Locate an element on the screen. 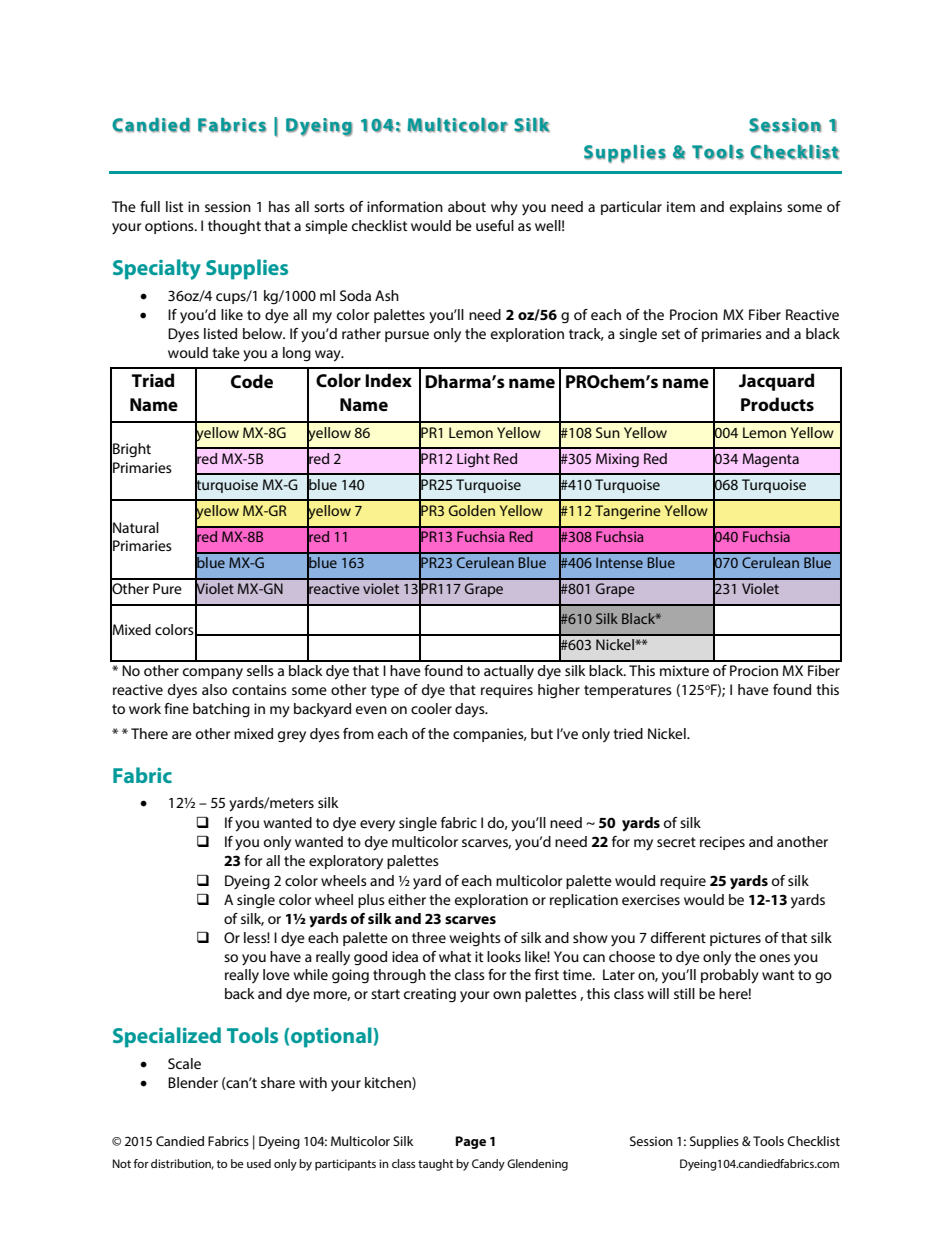 This screenshot has height=1233, width=952. days is located at coordinates (471, 710).
